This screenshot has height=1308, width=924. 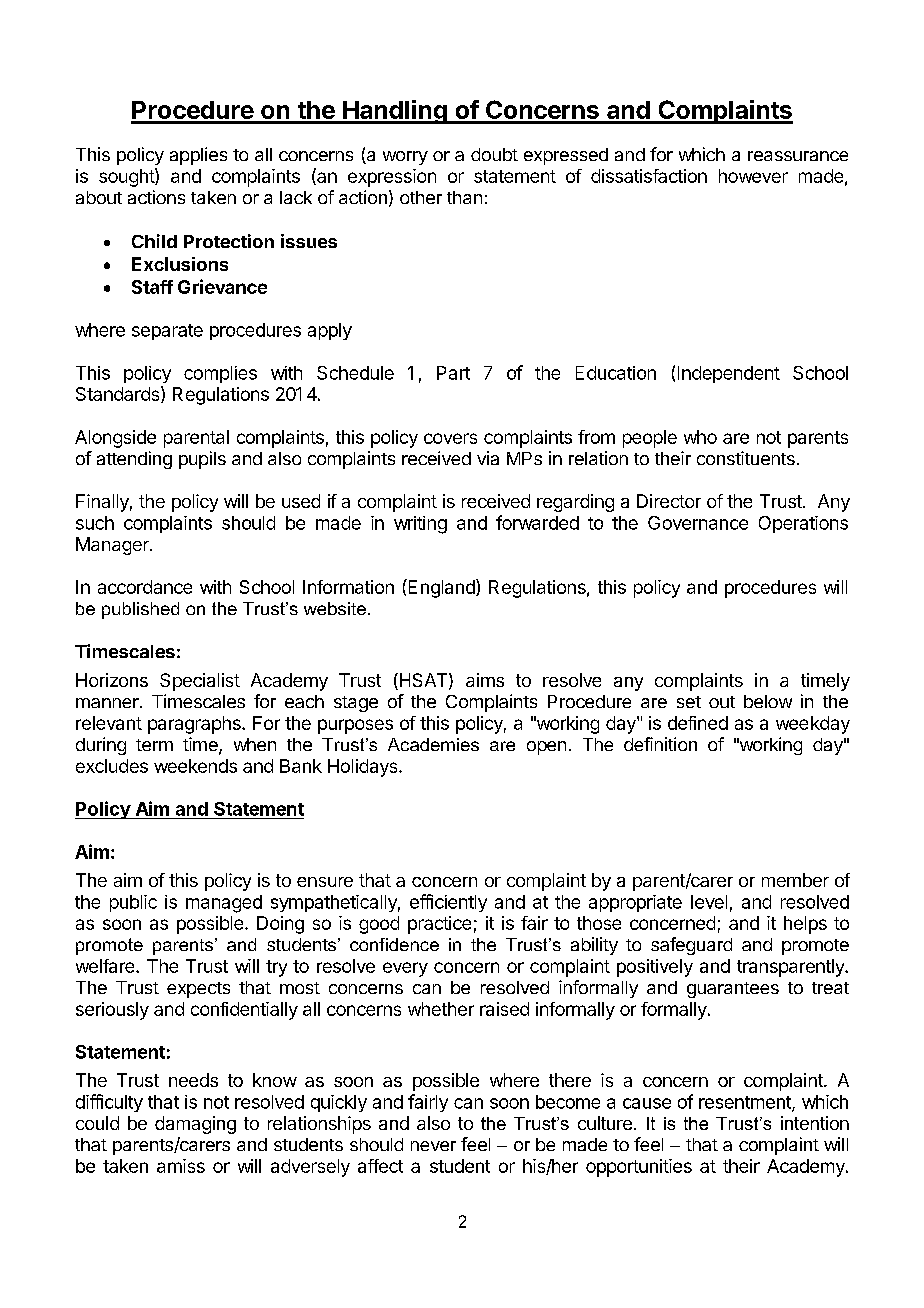 I want to click on aims, so click(x=485, y=680).
